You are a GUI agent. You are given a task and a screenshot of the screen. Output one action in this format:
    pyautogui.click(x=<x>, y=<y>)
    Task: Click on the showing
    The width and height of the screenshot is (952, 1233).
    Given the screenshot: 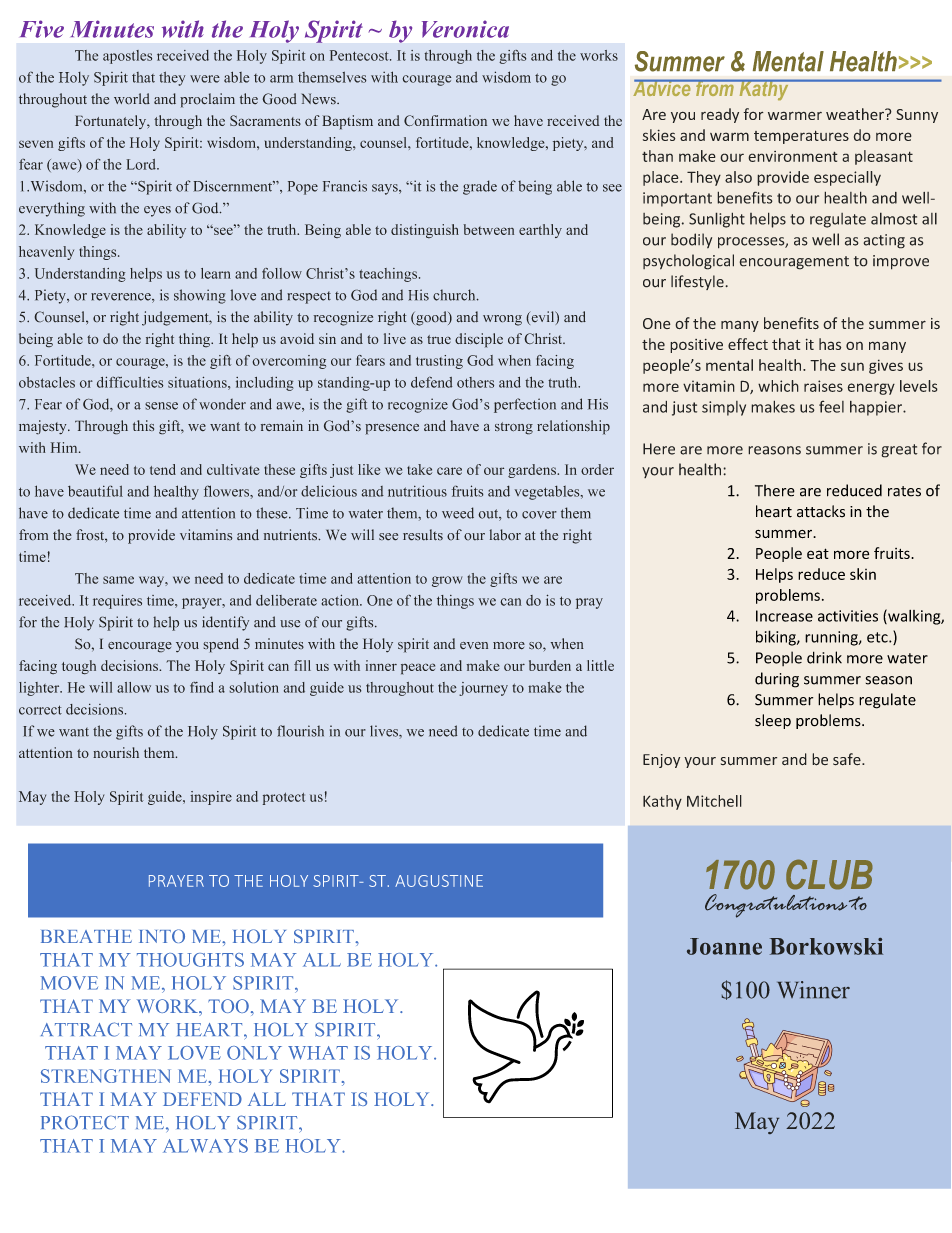 What is the action you would take?
    pyautogui.click(x=200, y=296)
